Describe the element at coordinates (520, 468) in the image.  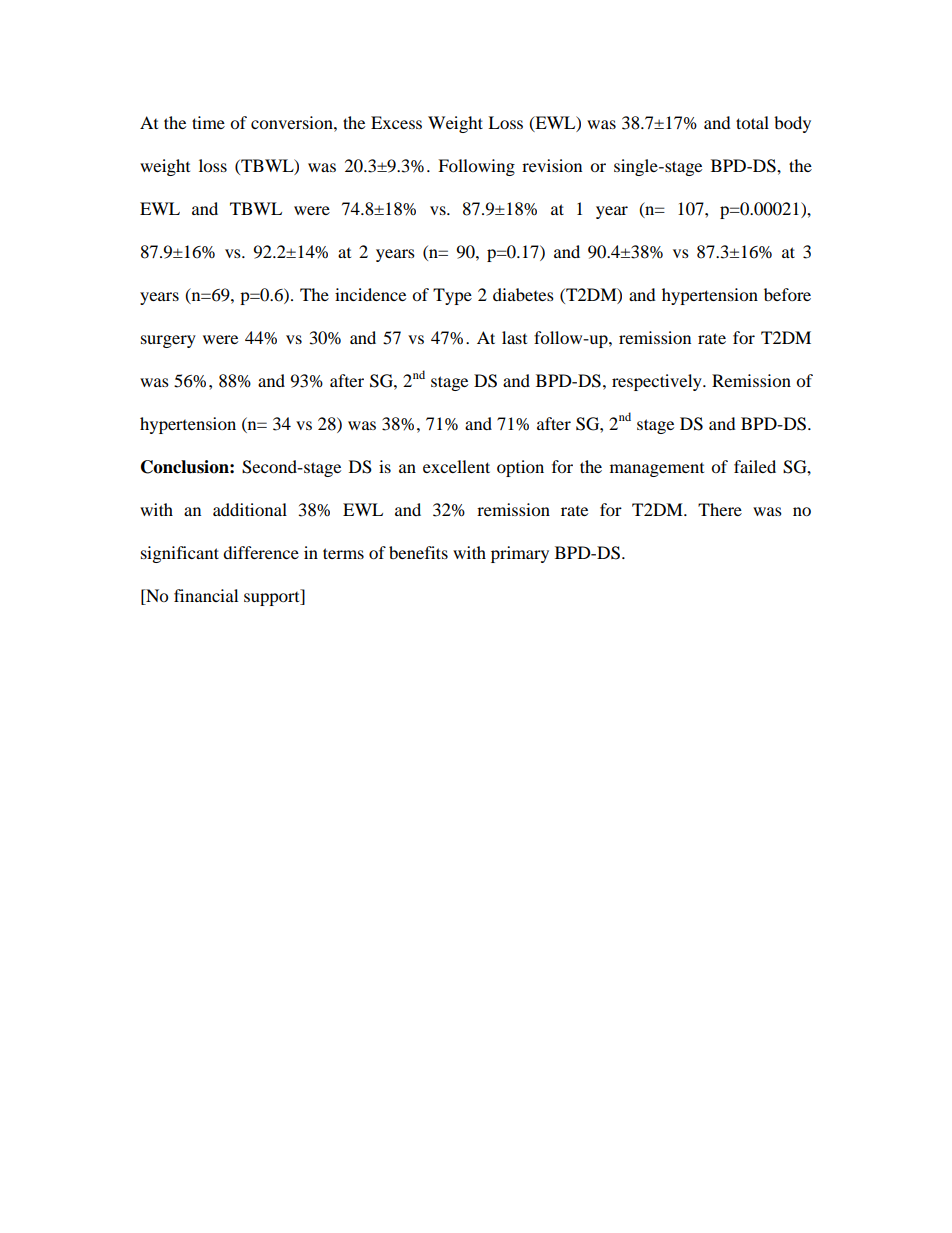
I see `option` at that location.
